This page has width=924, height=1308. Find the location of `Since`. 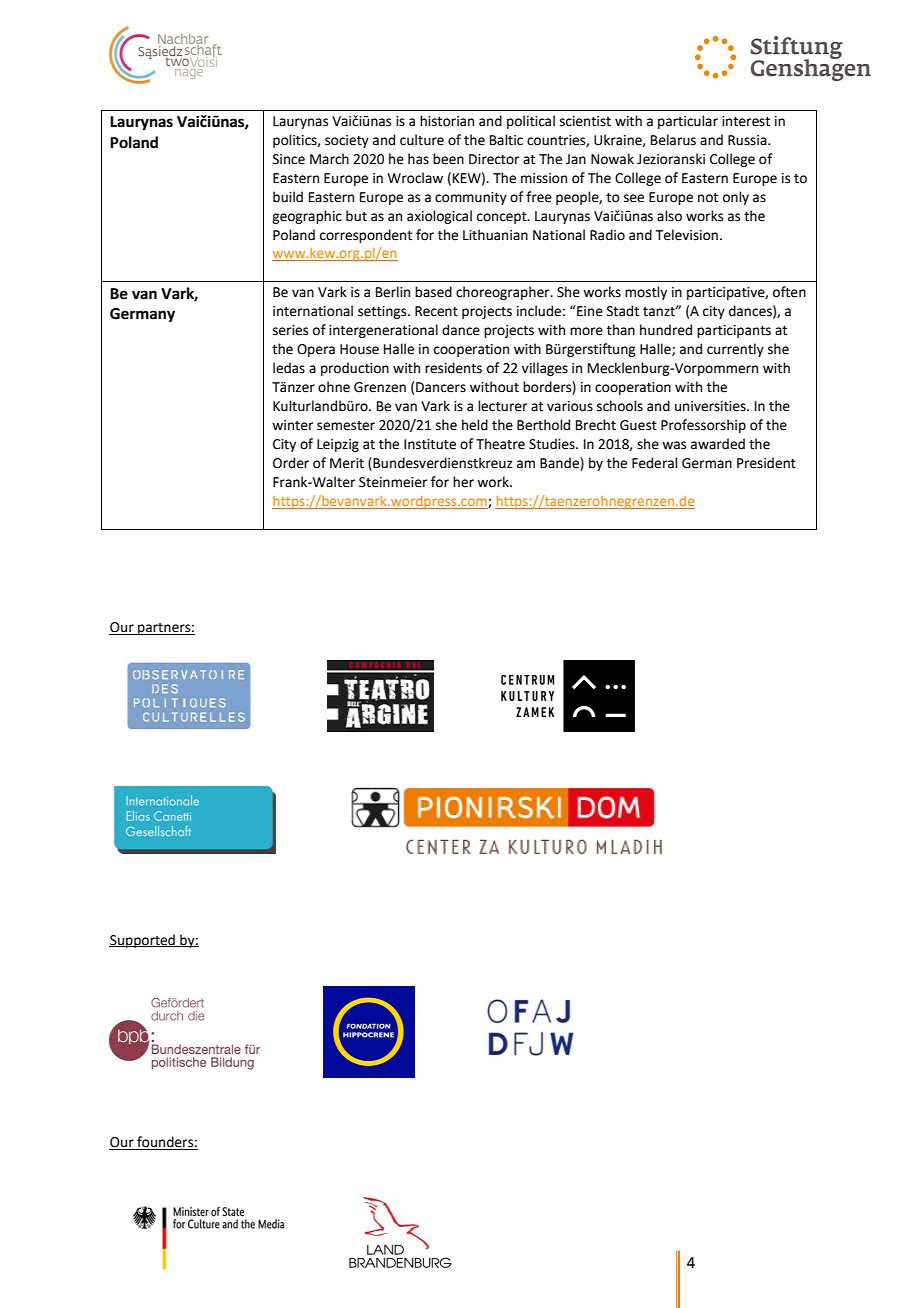

Since is located at coordinates (289, 159).
